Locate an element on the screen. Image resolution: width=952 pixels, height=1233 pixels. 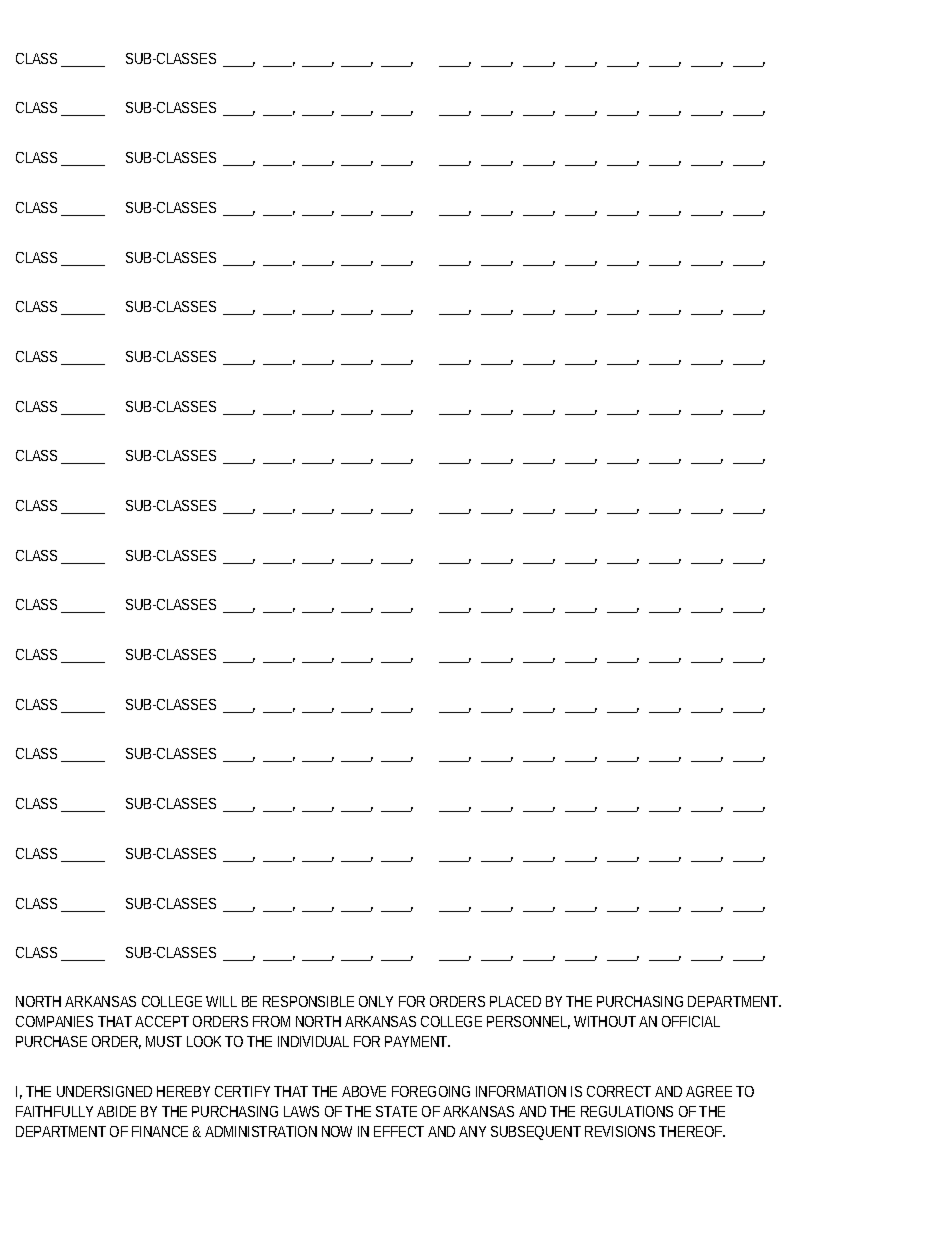
PLACED is located at coordinates (515, 1001).
